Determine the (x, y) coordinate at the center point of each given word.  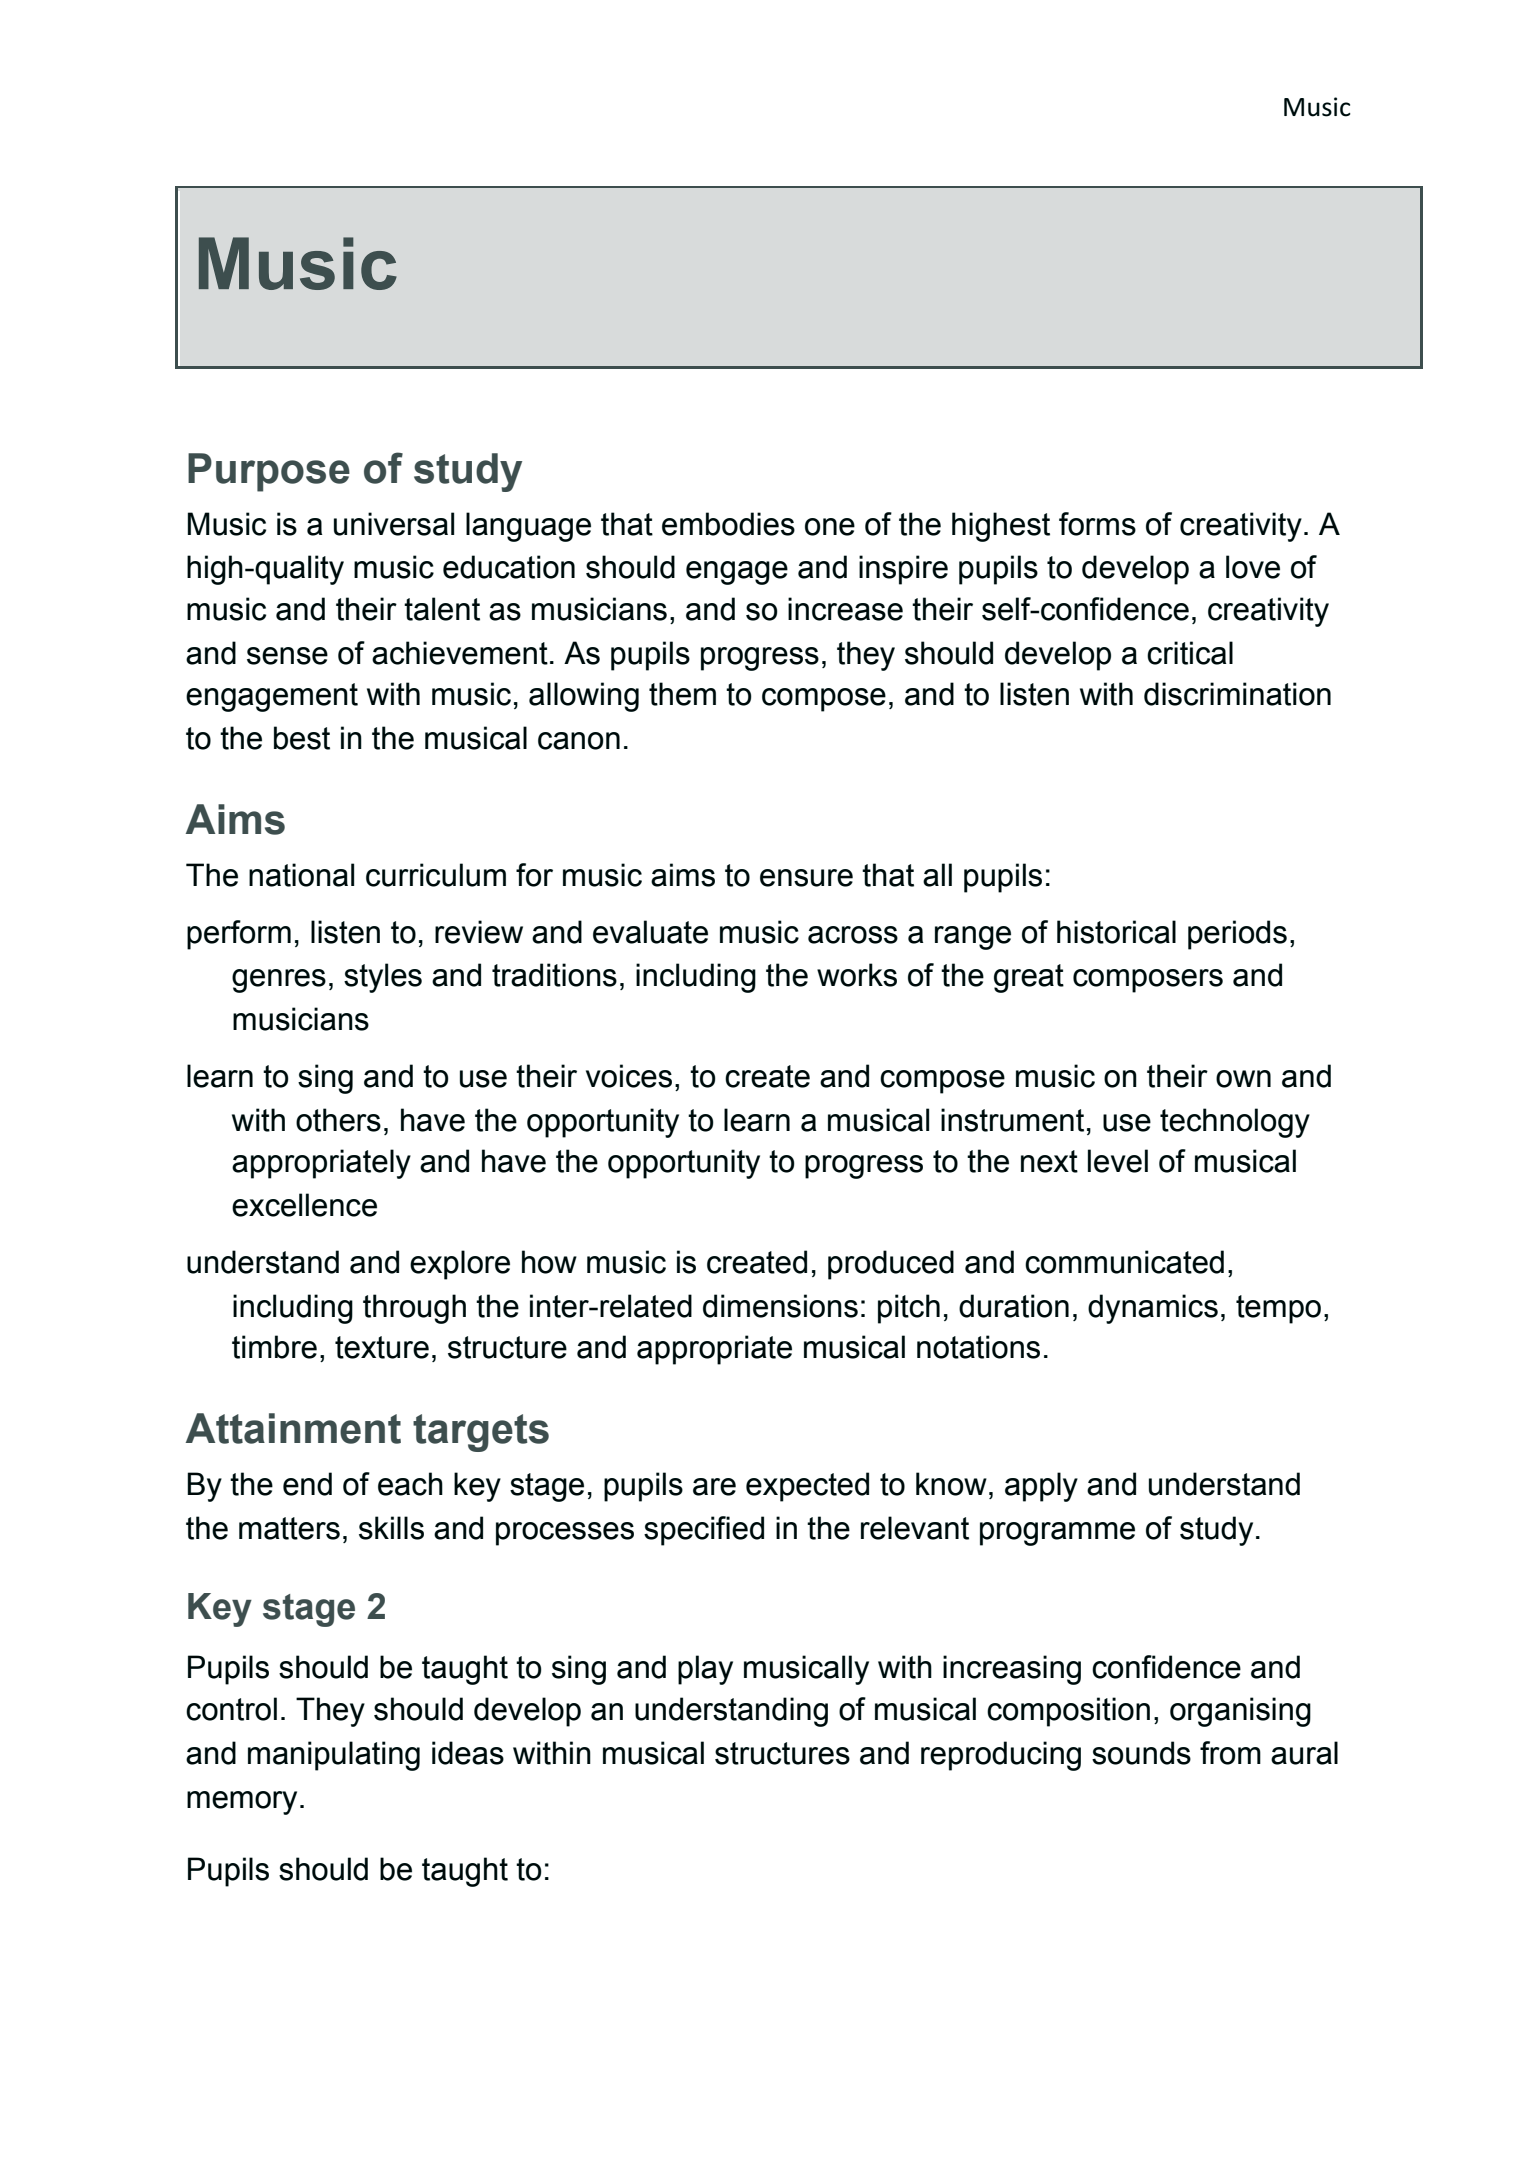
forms (1097, 524)
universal (394, 524)
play (705, 1670)
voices (629, 1076)
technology (1235, 1123)
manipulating (334, 1756)
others (338, 1120)
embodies (728, 524)
